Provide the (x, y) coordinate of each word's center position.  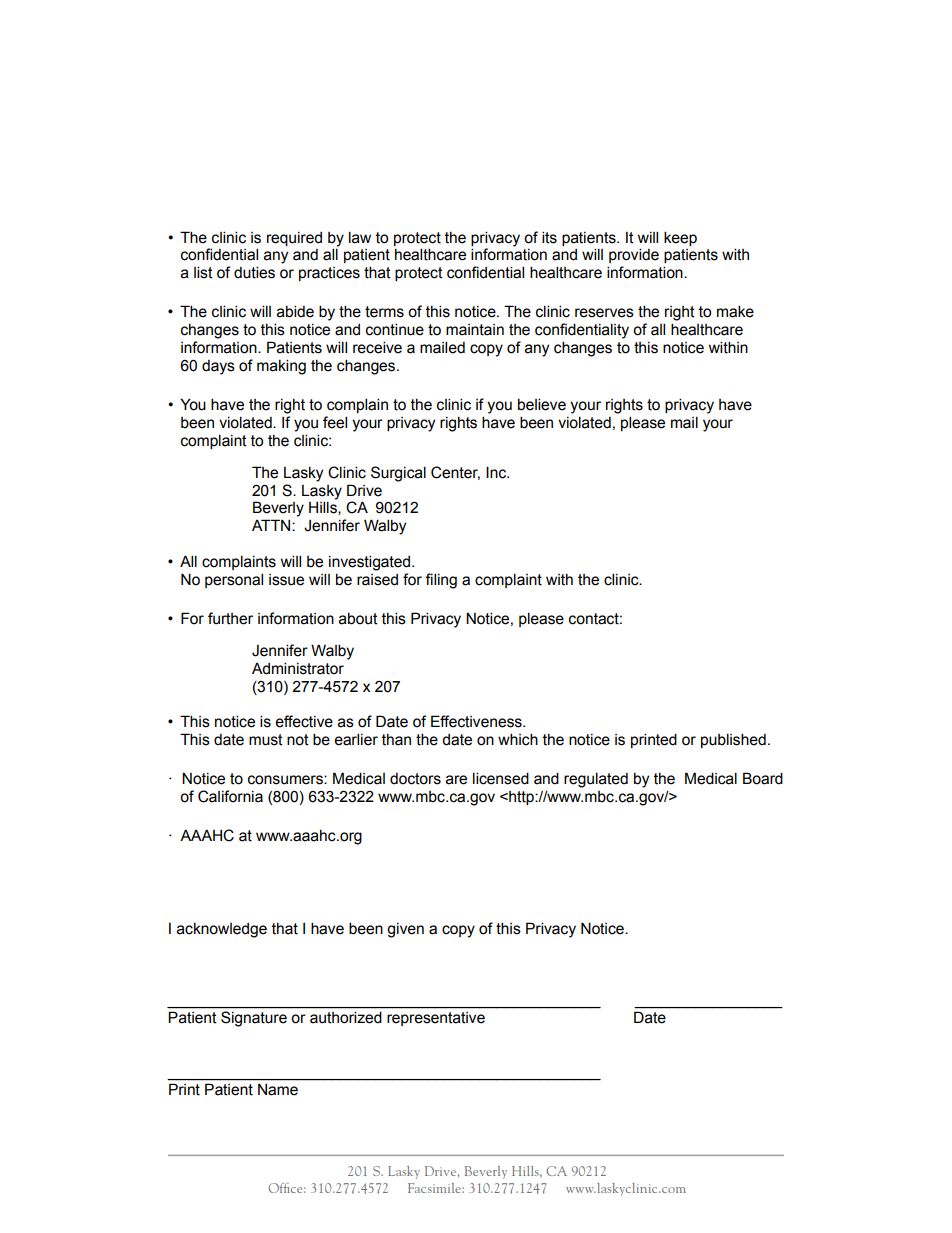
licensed (501, 778)
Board (763, 778)
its (549, 237)
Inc (497, 472)
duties (254, 272)
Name (278, 1089)
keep (680, 238)
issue (286, 580)
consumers (286, 780)
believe (542, 404)
